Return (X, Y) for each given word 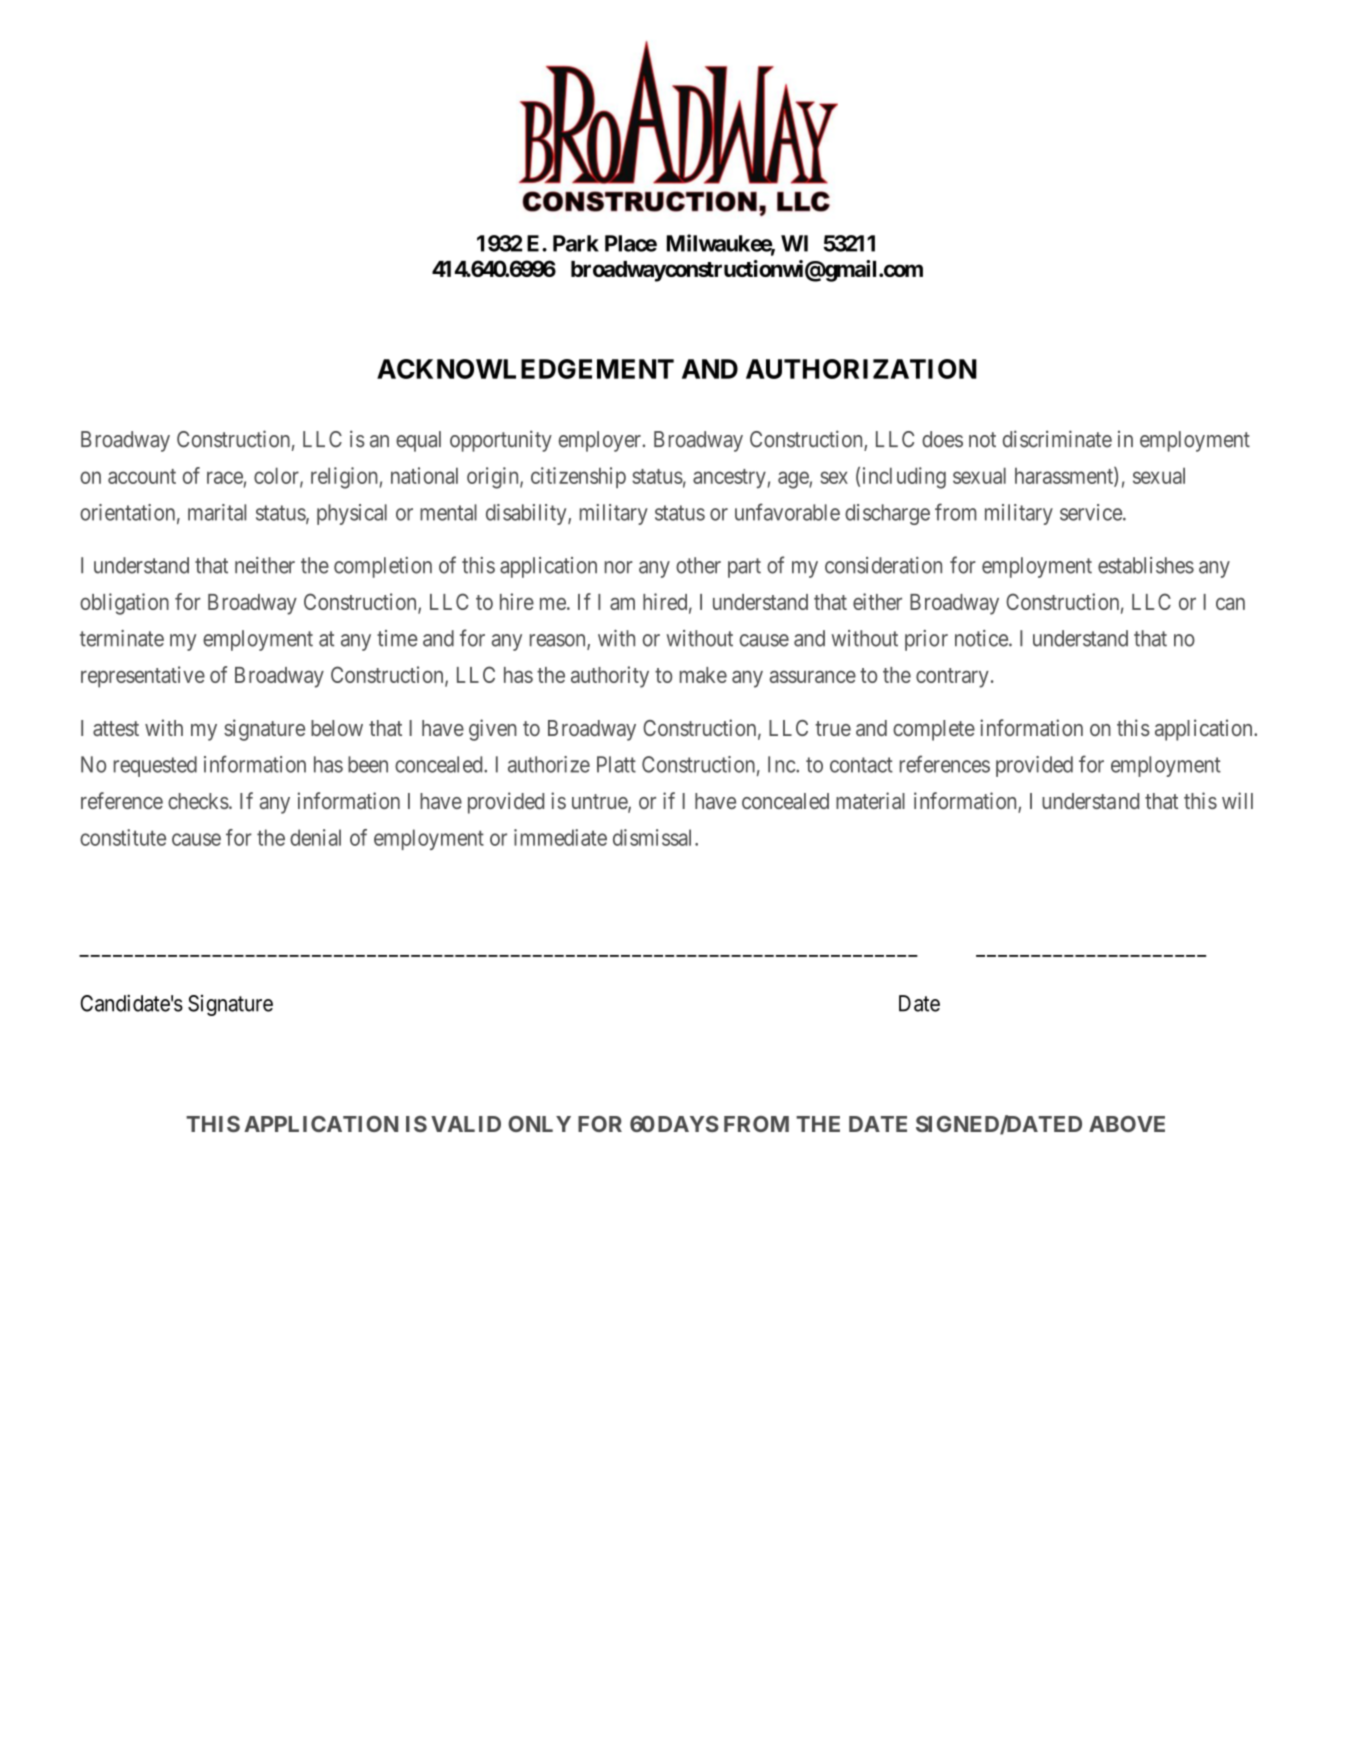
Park (576, 243)
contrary (952, 678)
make (703, 675)
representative (143, 677)
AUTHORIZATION (861, 369)
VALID (466, 1124)
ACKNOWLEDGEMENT (525, 369)
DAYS (688, 1124)
